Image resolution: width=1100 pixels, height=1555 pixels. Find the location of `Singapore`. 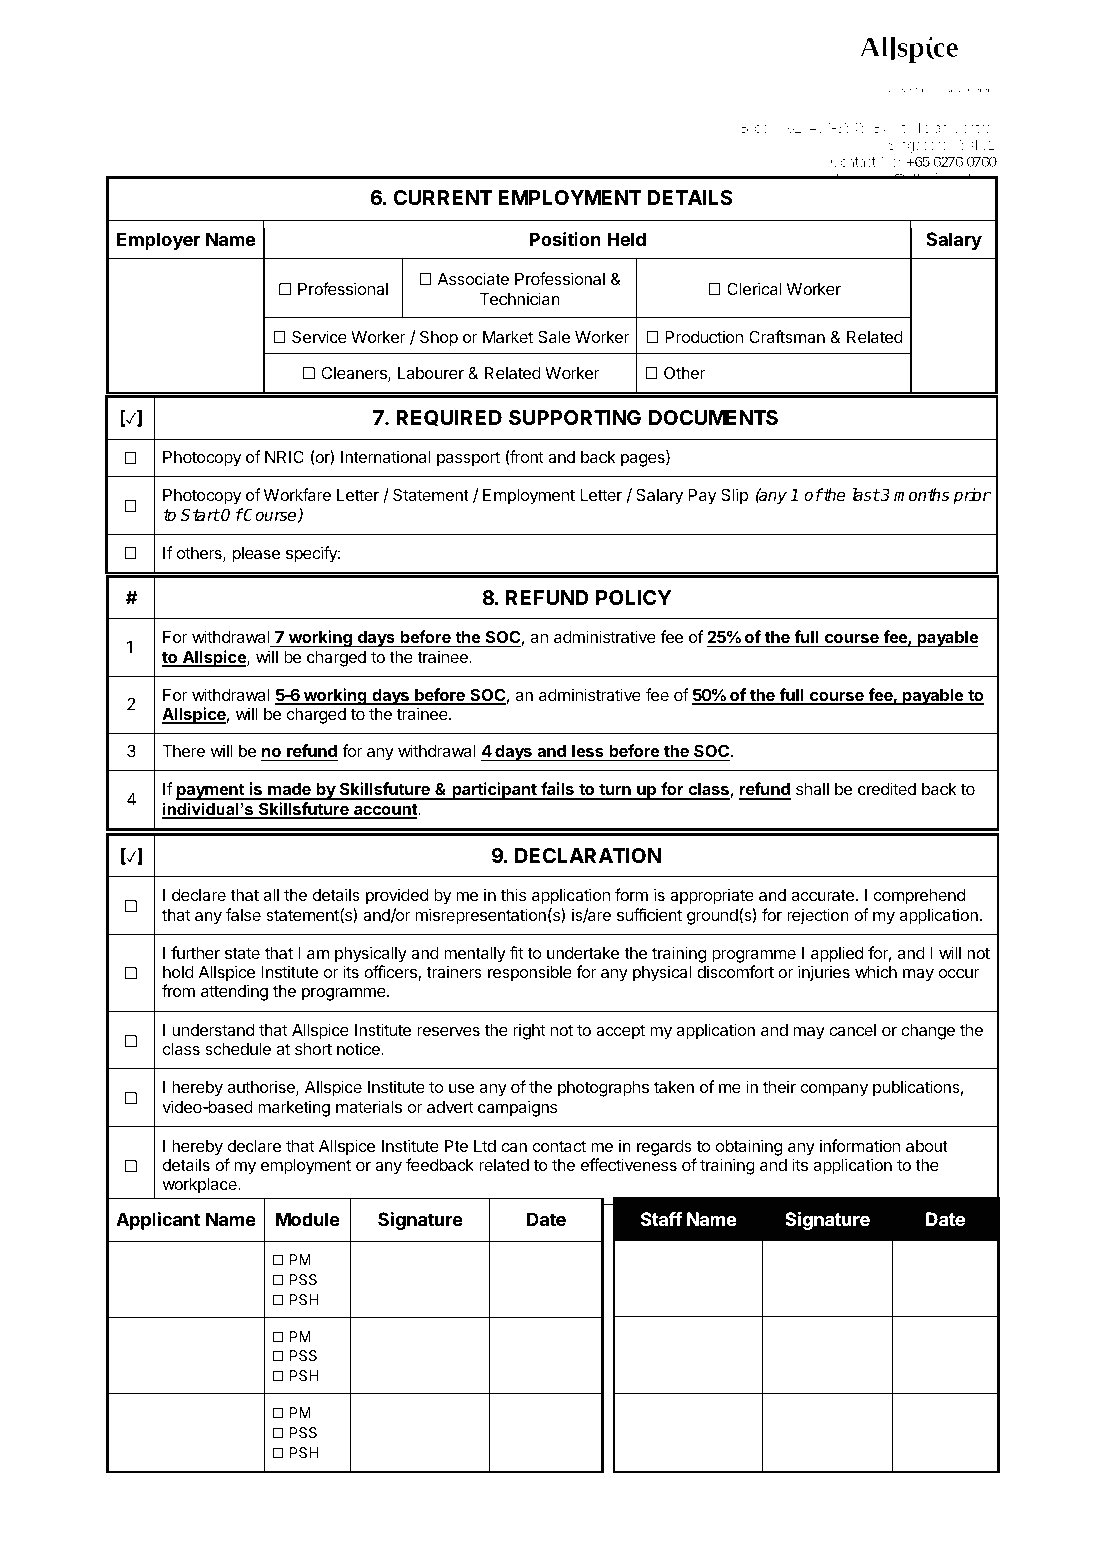

Singapore is located at coordinates (918, 146).
